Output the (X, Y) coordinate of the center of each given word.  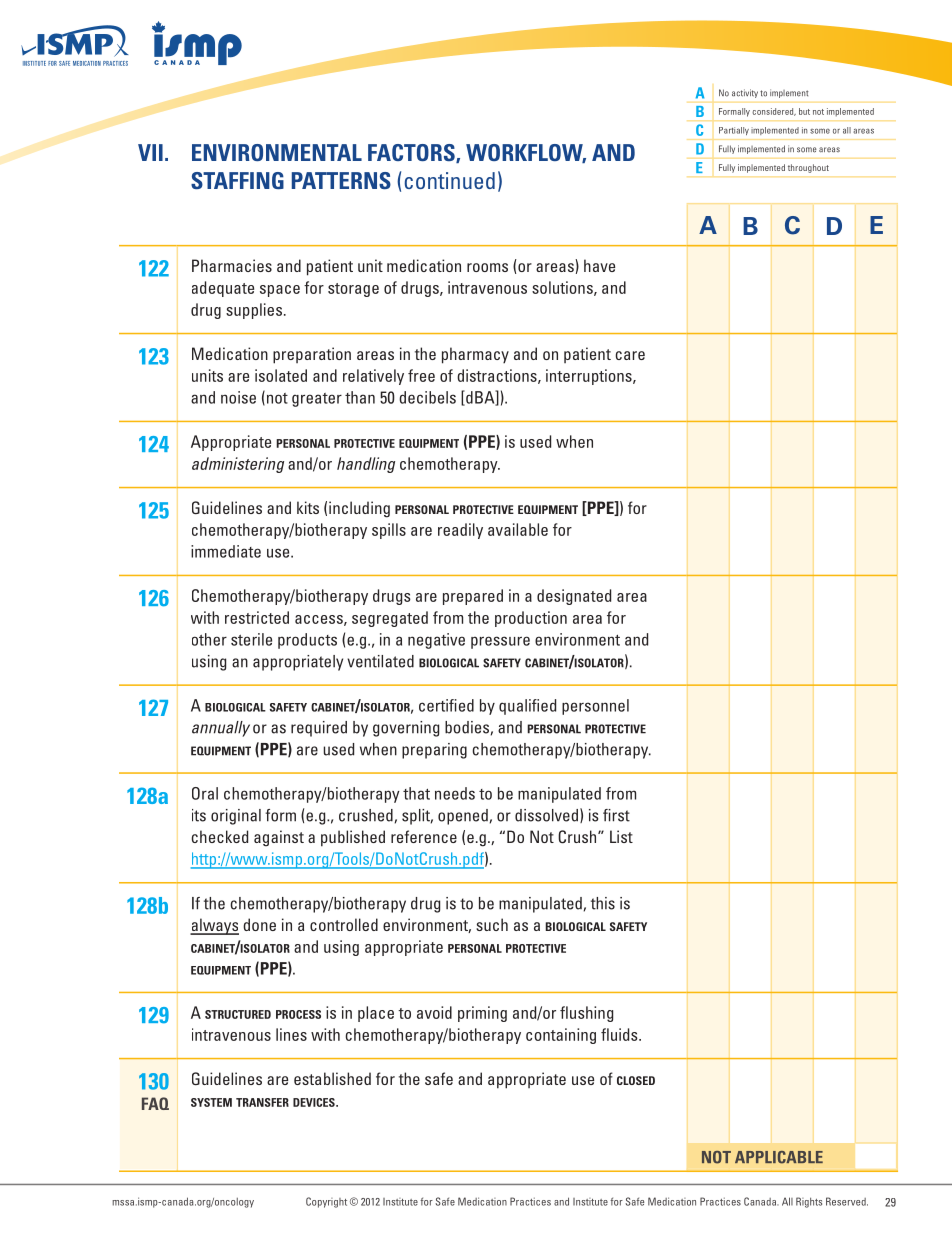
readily (460, 531)
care (630, 355)
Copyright (326, 1202)
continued (450, 180)
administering (238, 465)
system (211, 1102)
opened (463, 817)
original (236, 817)
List (621, 836)
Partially (734, 131)
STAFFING (237, 180)
